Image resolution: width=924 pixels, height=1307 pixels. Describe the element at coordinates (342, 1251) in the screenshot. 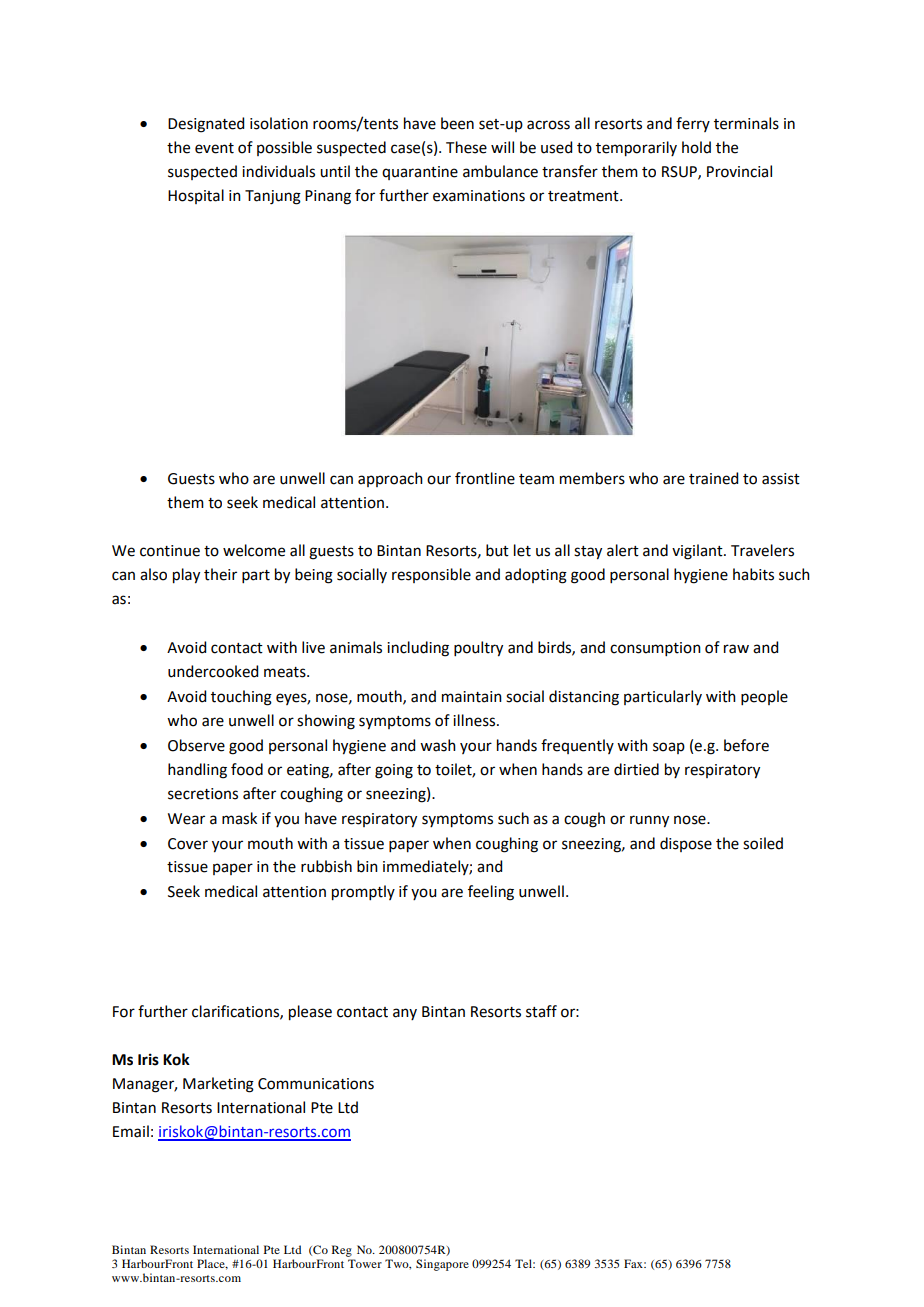

I see `Reg` at that location.
